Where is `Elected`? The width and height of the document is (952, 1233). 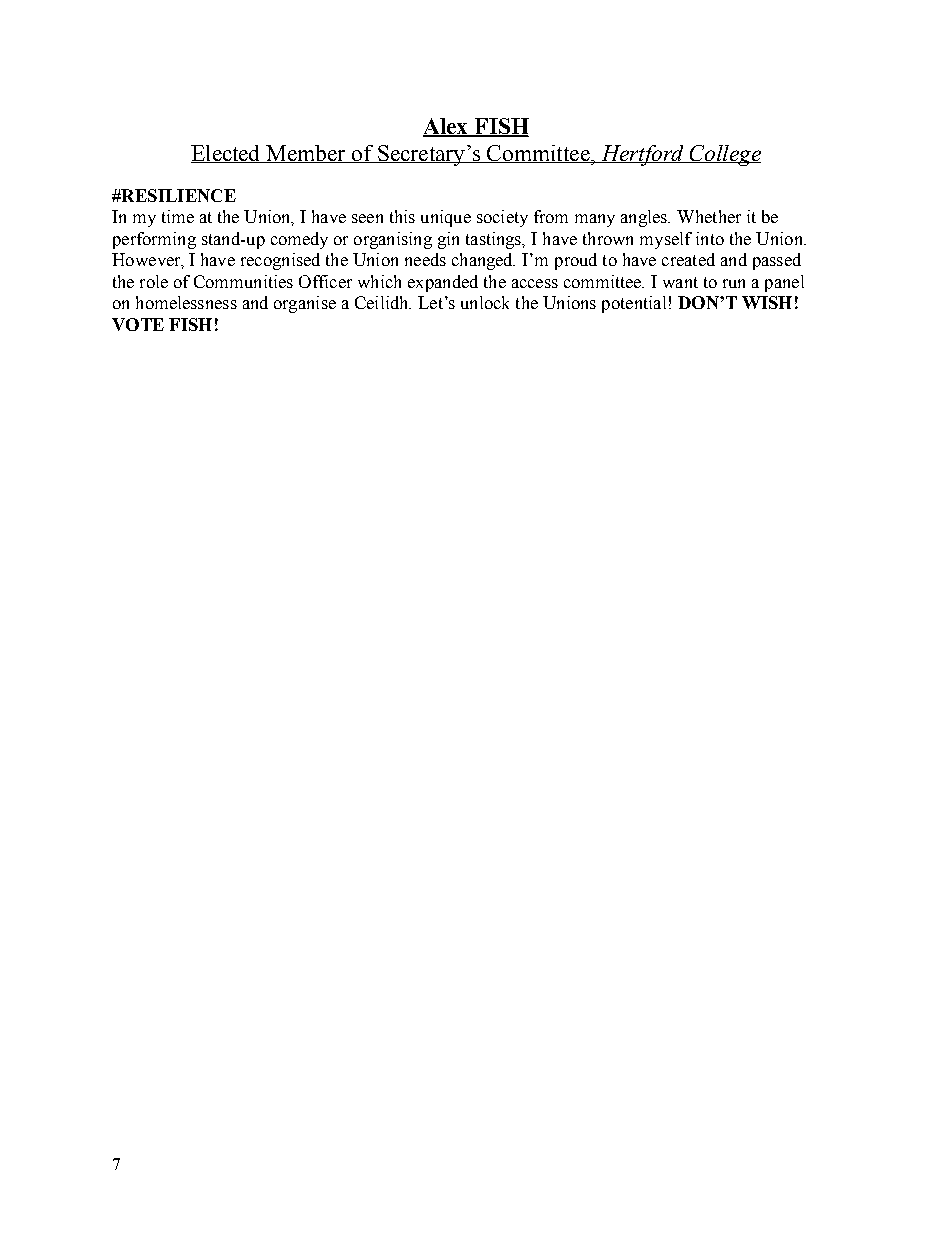 Elected is located at coordinates (227, 154).
